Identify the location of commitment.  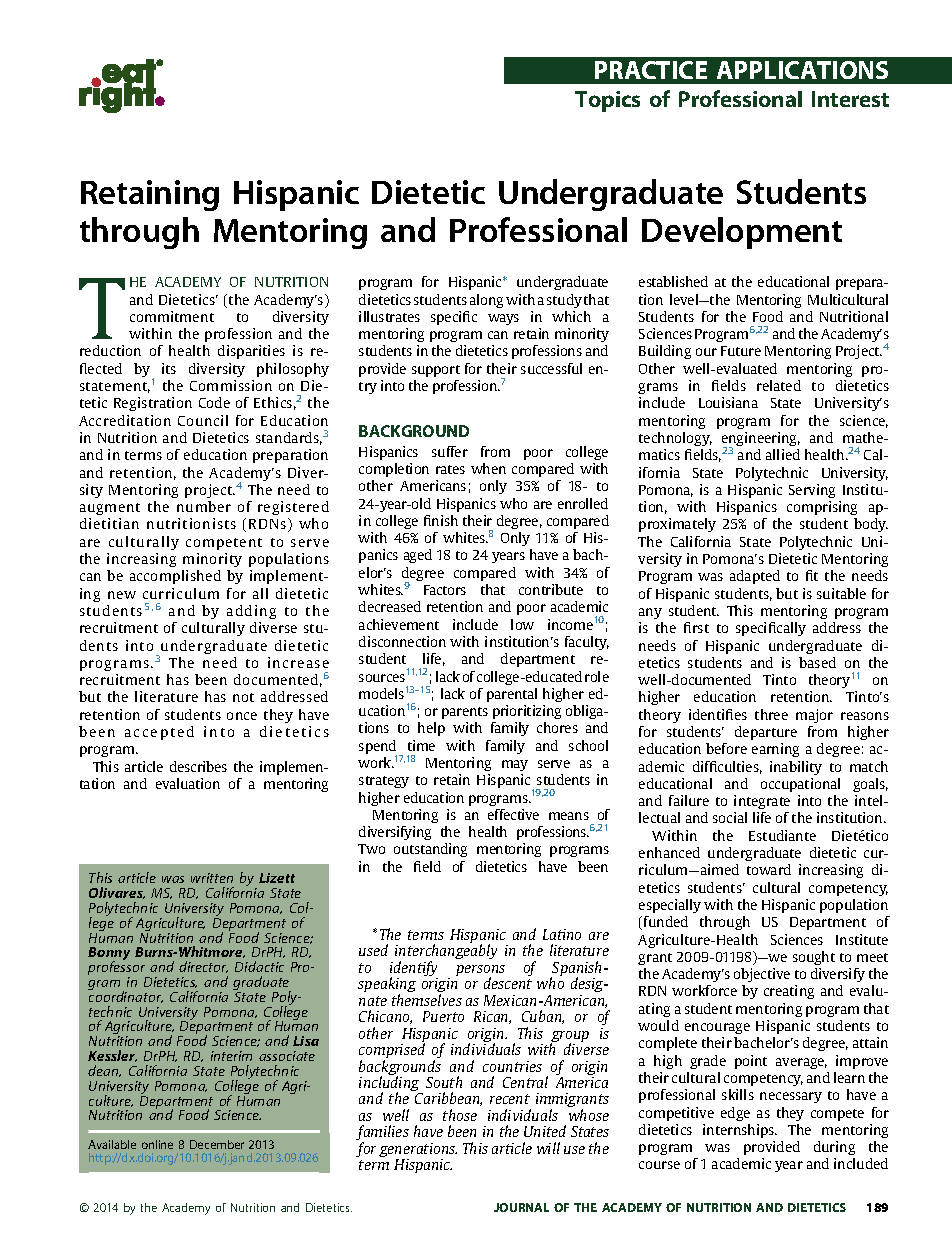
(172, 316).
